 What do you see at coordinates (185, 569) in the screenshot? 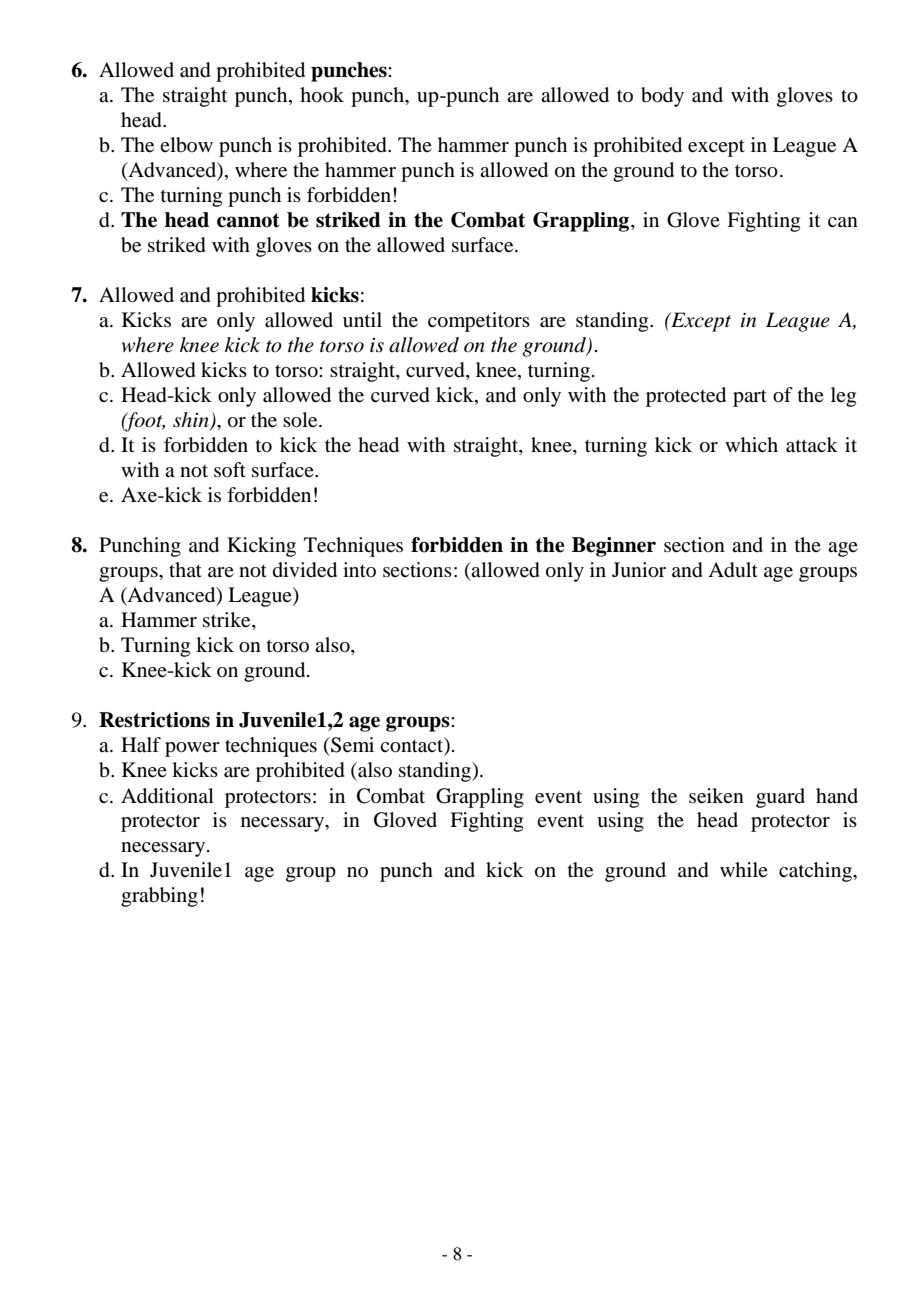
I see `that` at bounding box center [185, 569].
